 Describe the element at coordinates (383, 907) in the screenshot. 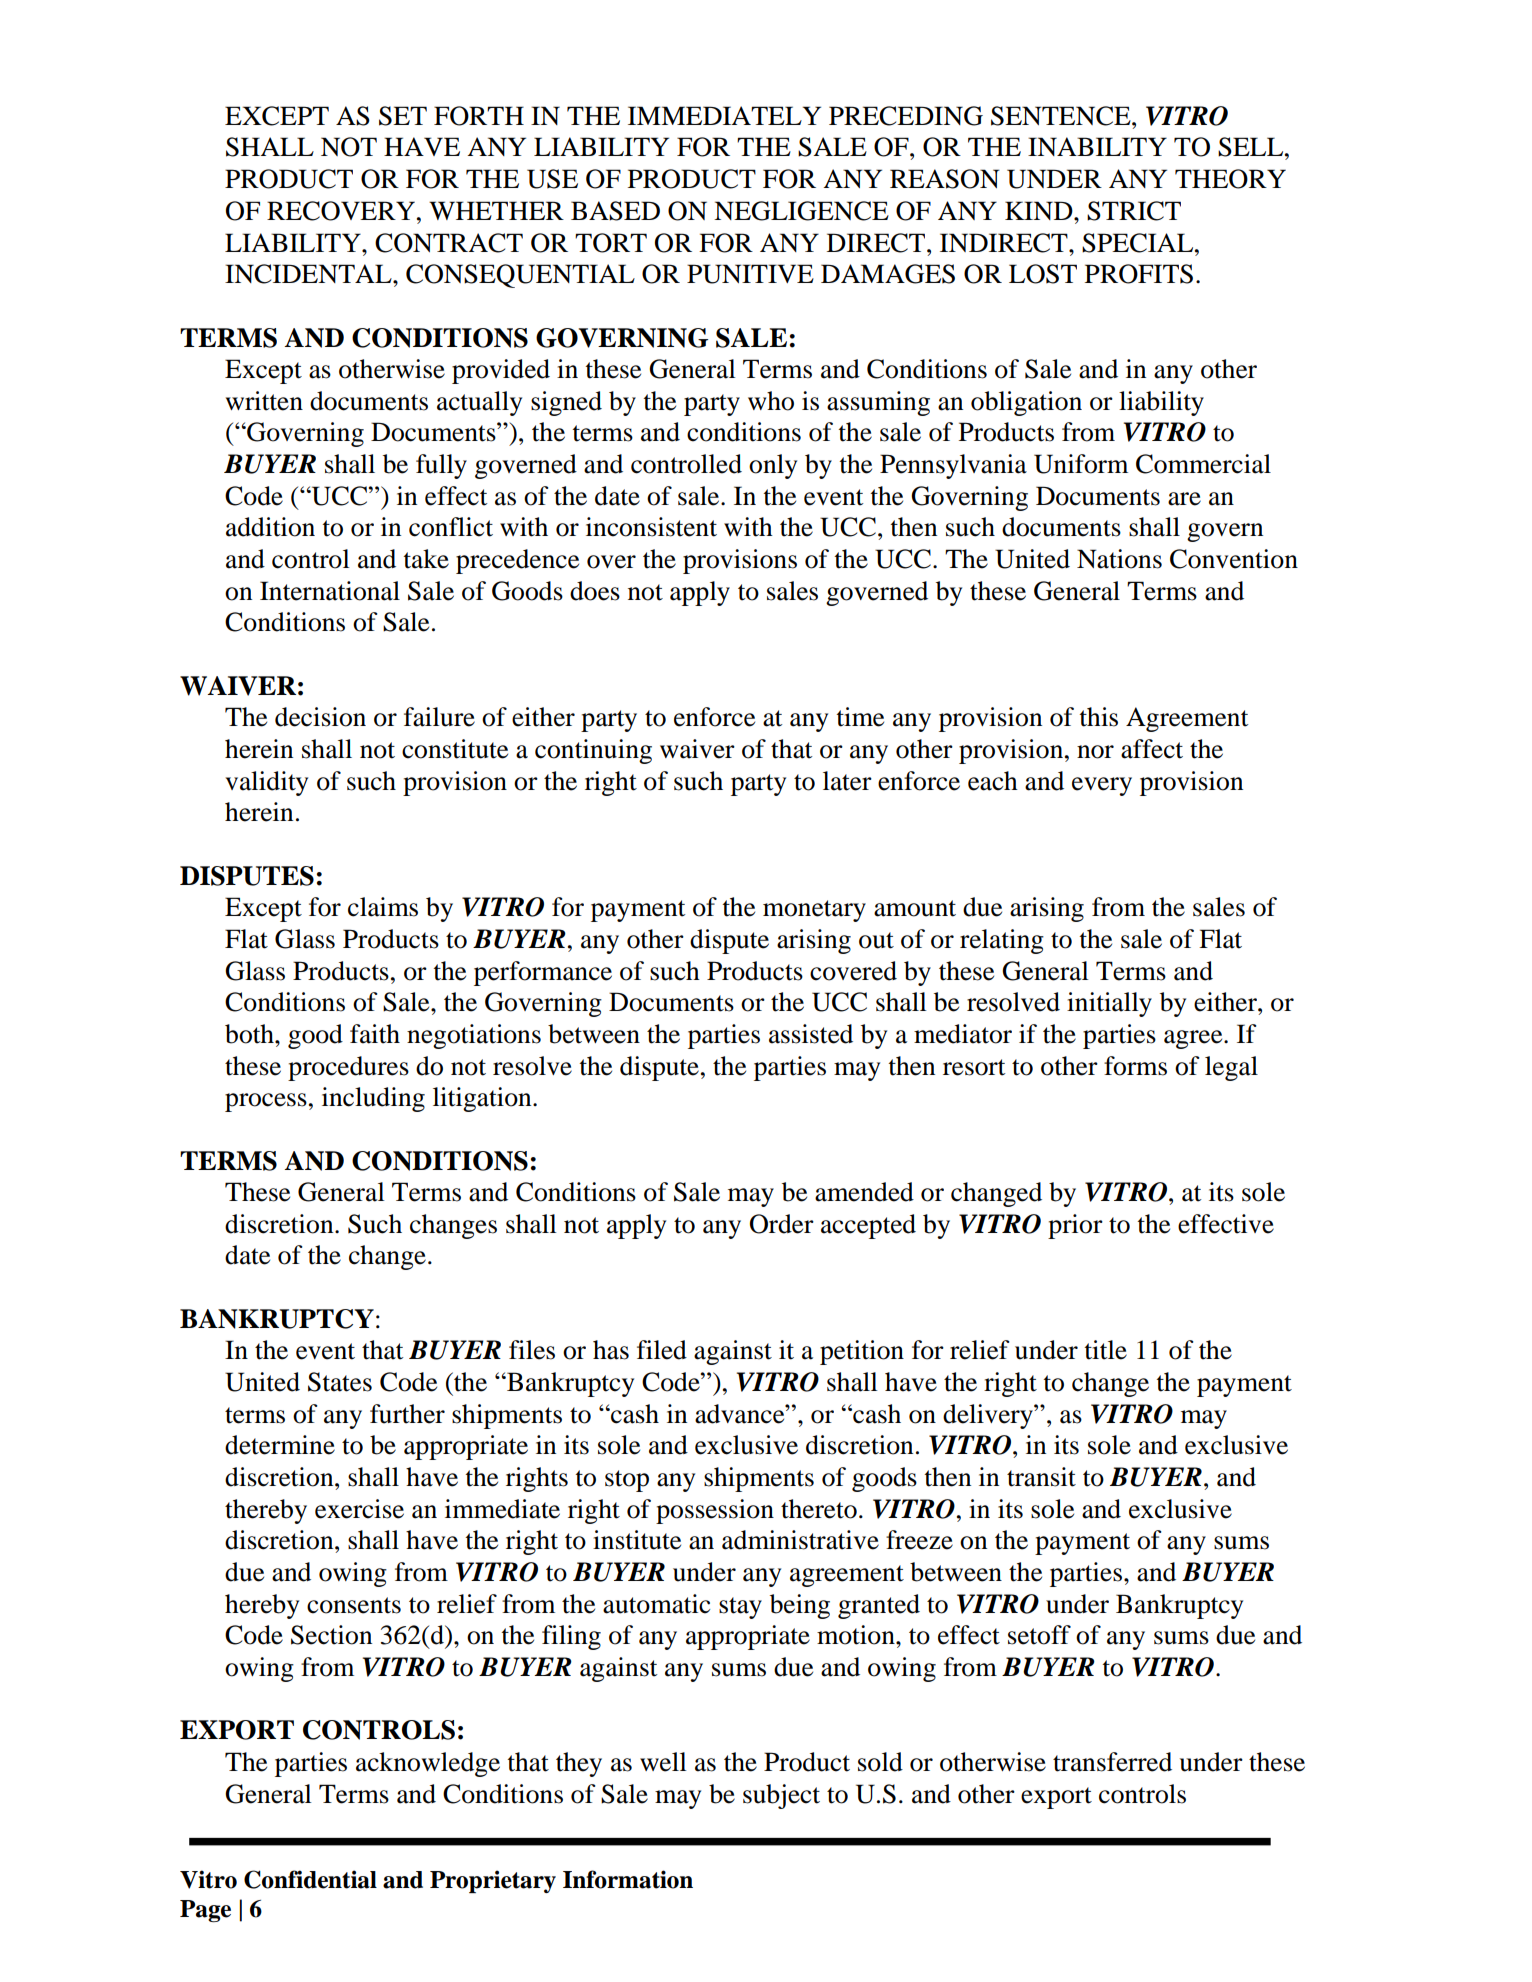

I see `claims` at that location.
